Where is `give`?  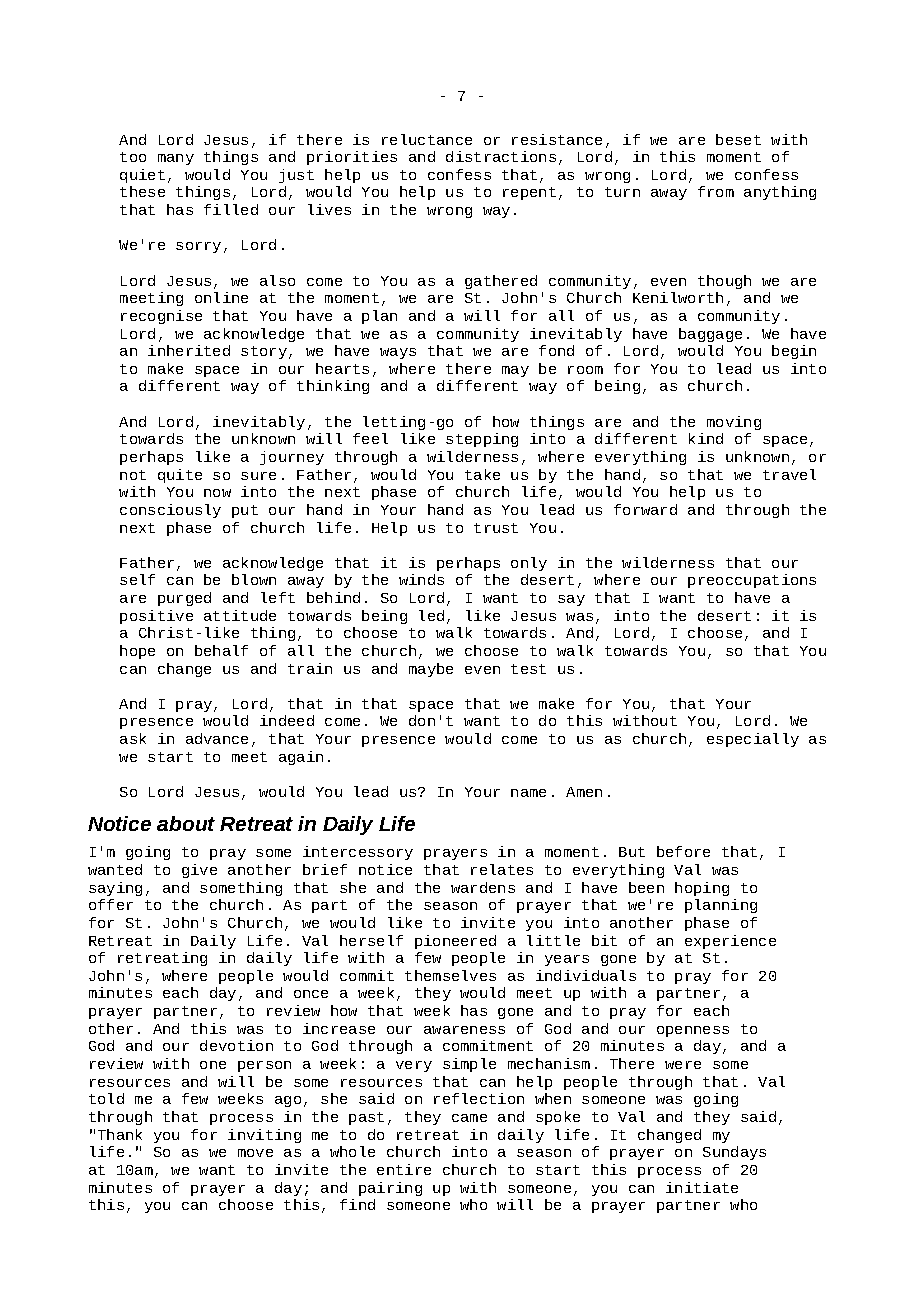 give is located at coordinates (199, 871).
